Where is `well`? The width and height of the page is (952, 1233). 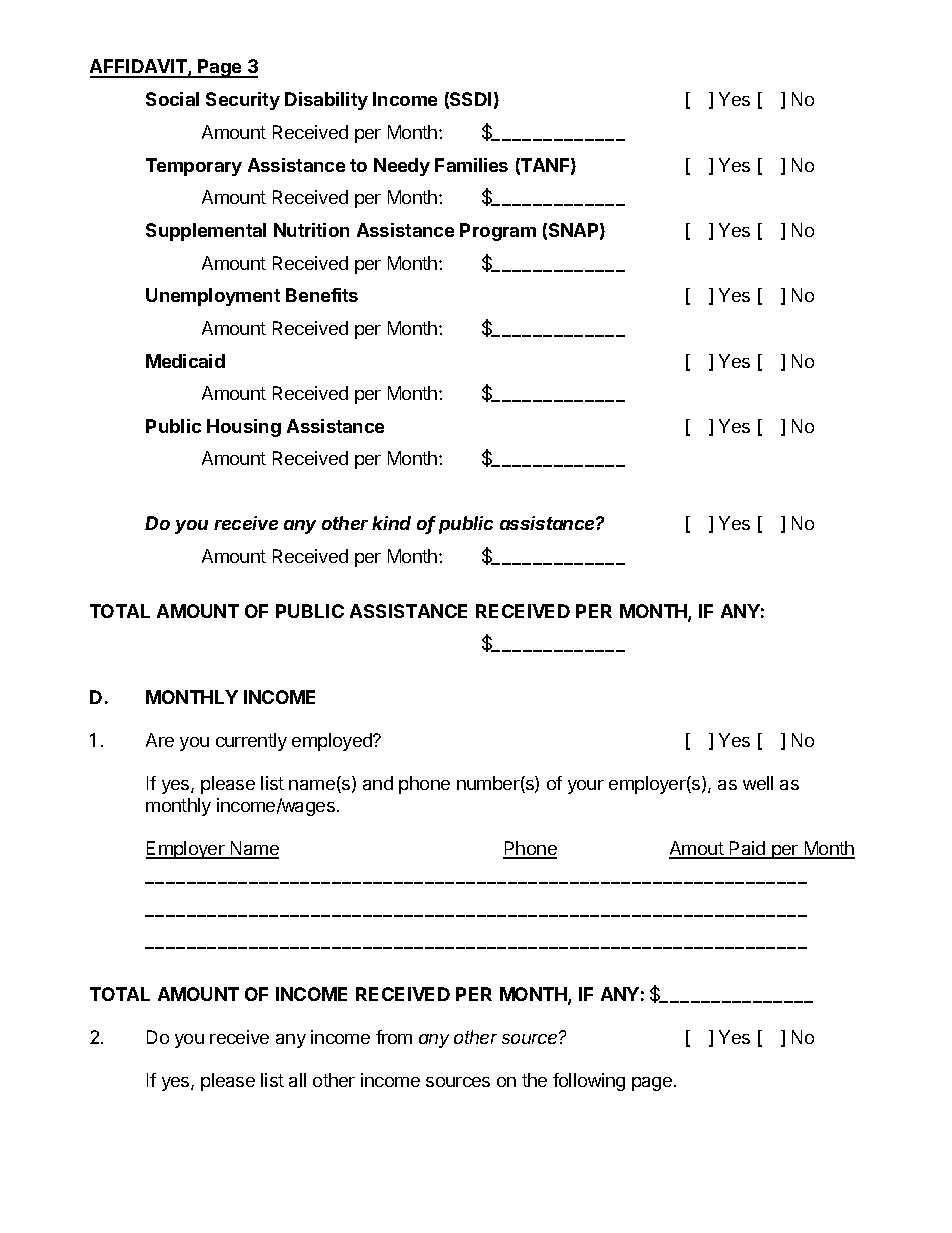
well is located at coordinates (758, 783).
